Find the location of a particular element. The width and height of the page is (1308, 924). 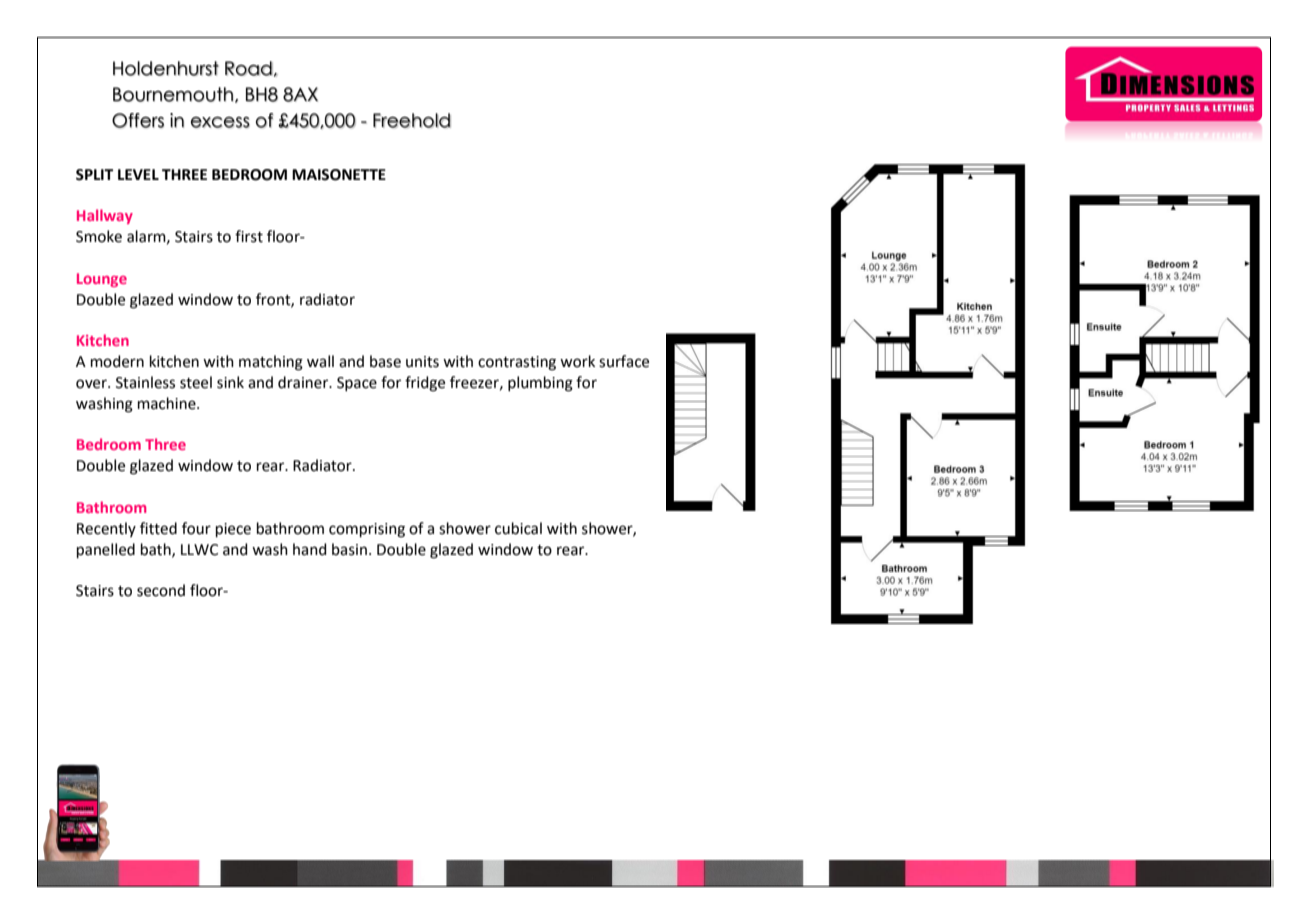

Freehold is located at coordinates (412, 120).
